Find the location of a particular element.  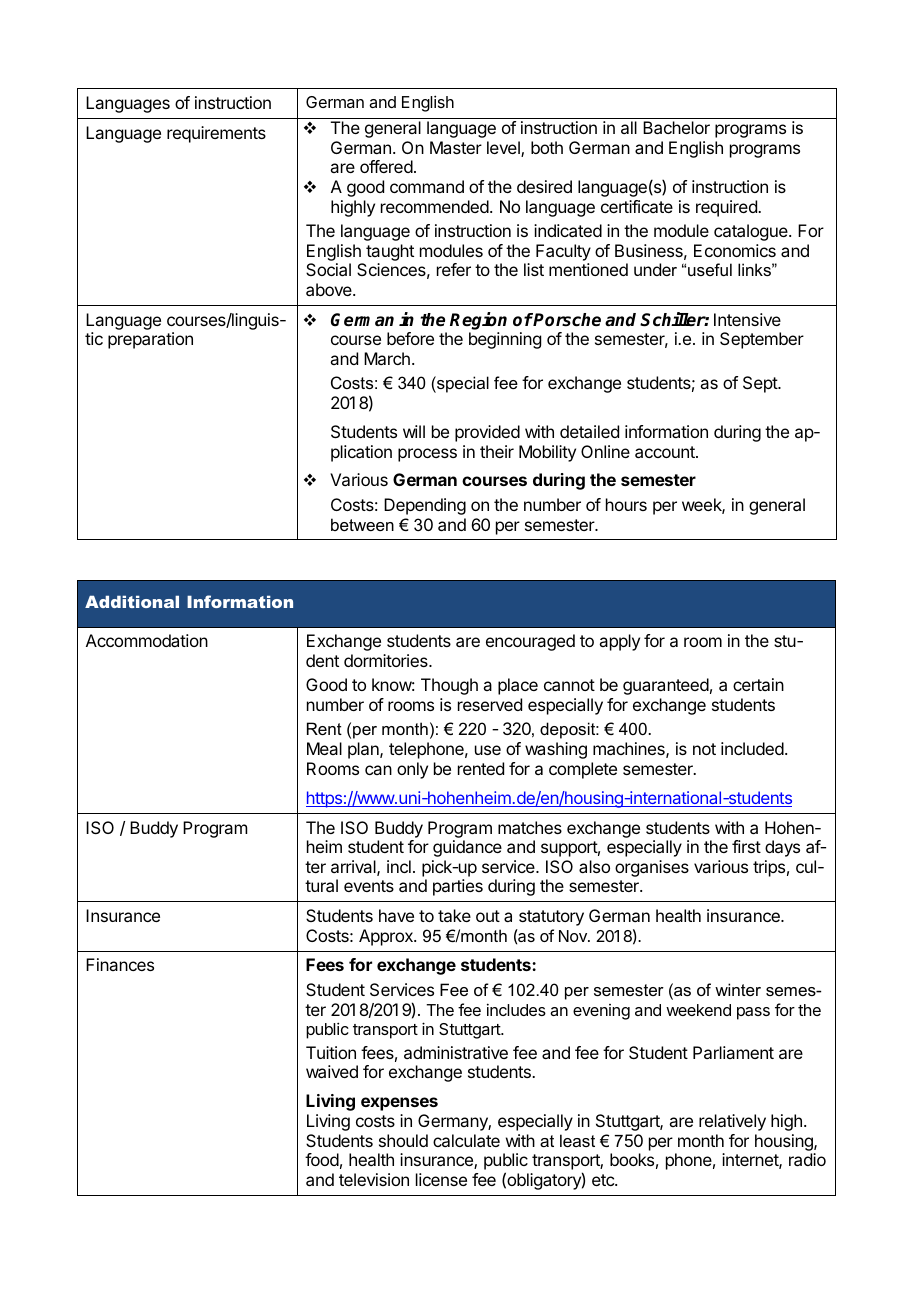

Bachelor is located at coordinates (676, 127).
